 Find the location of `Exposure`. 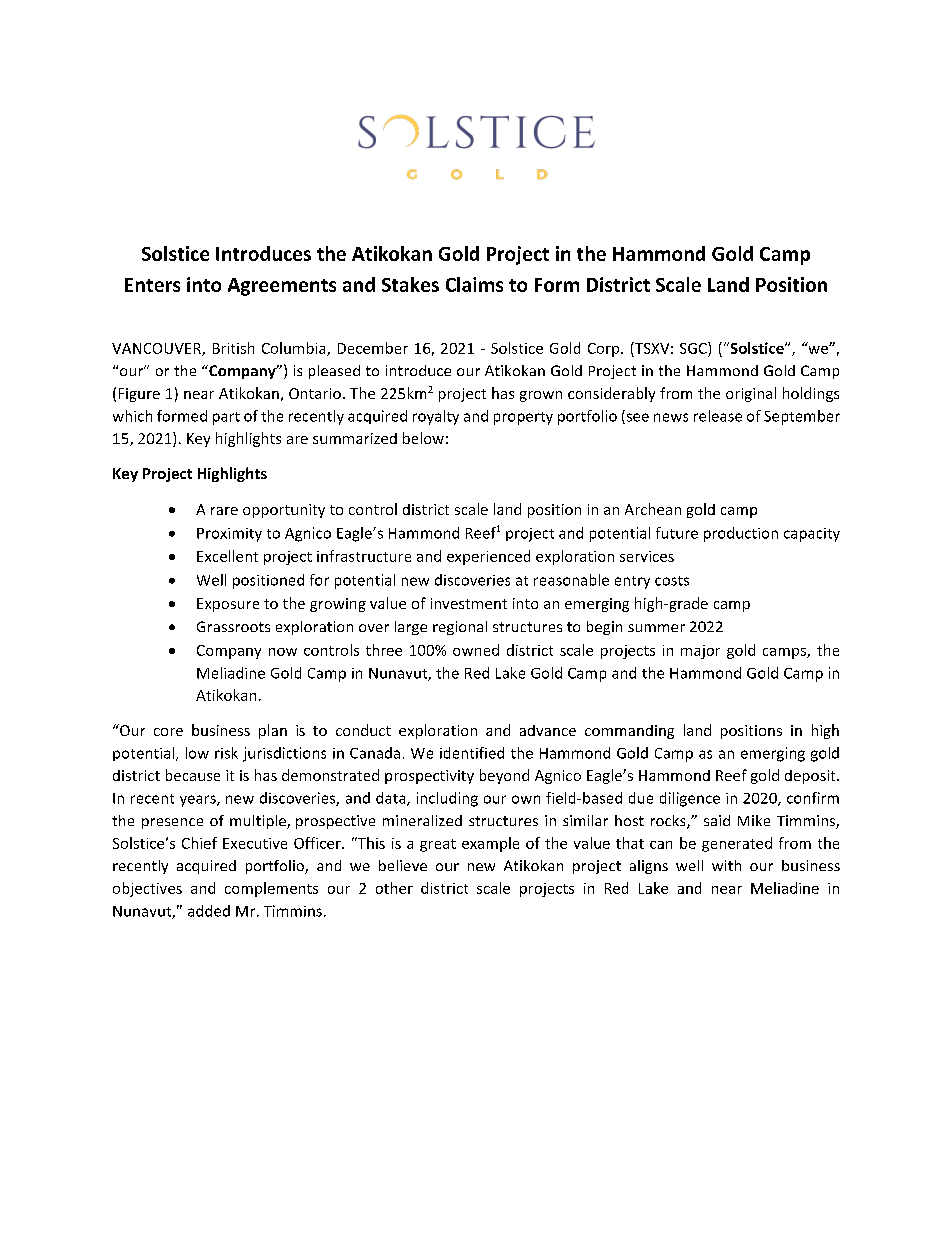

Exposure is located at coordinates (228, 605).
